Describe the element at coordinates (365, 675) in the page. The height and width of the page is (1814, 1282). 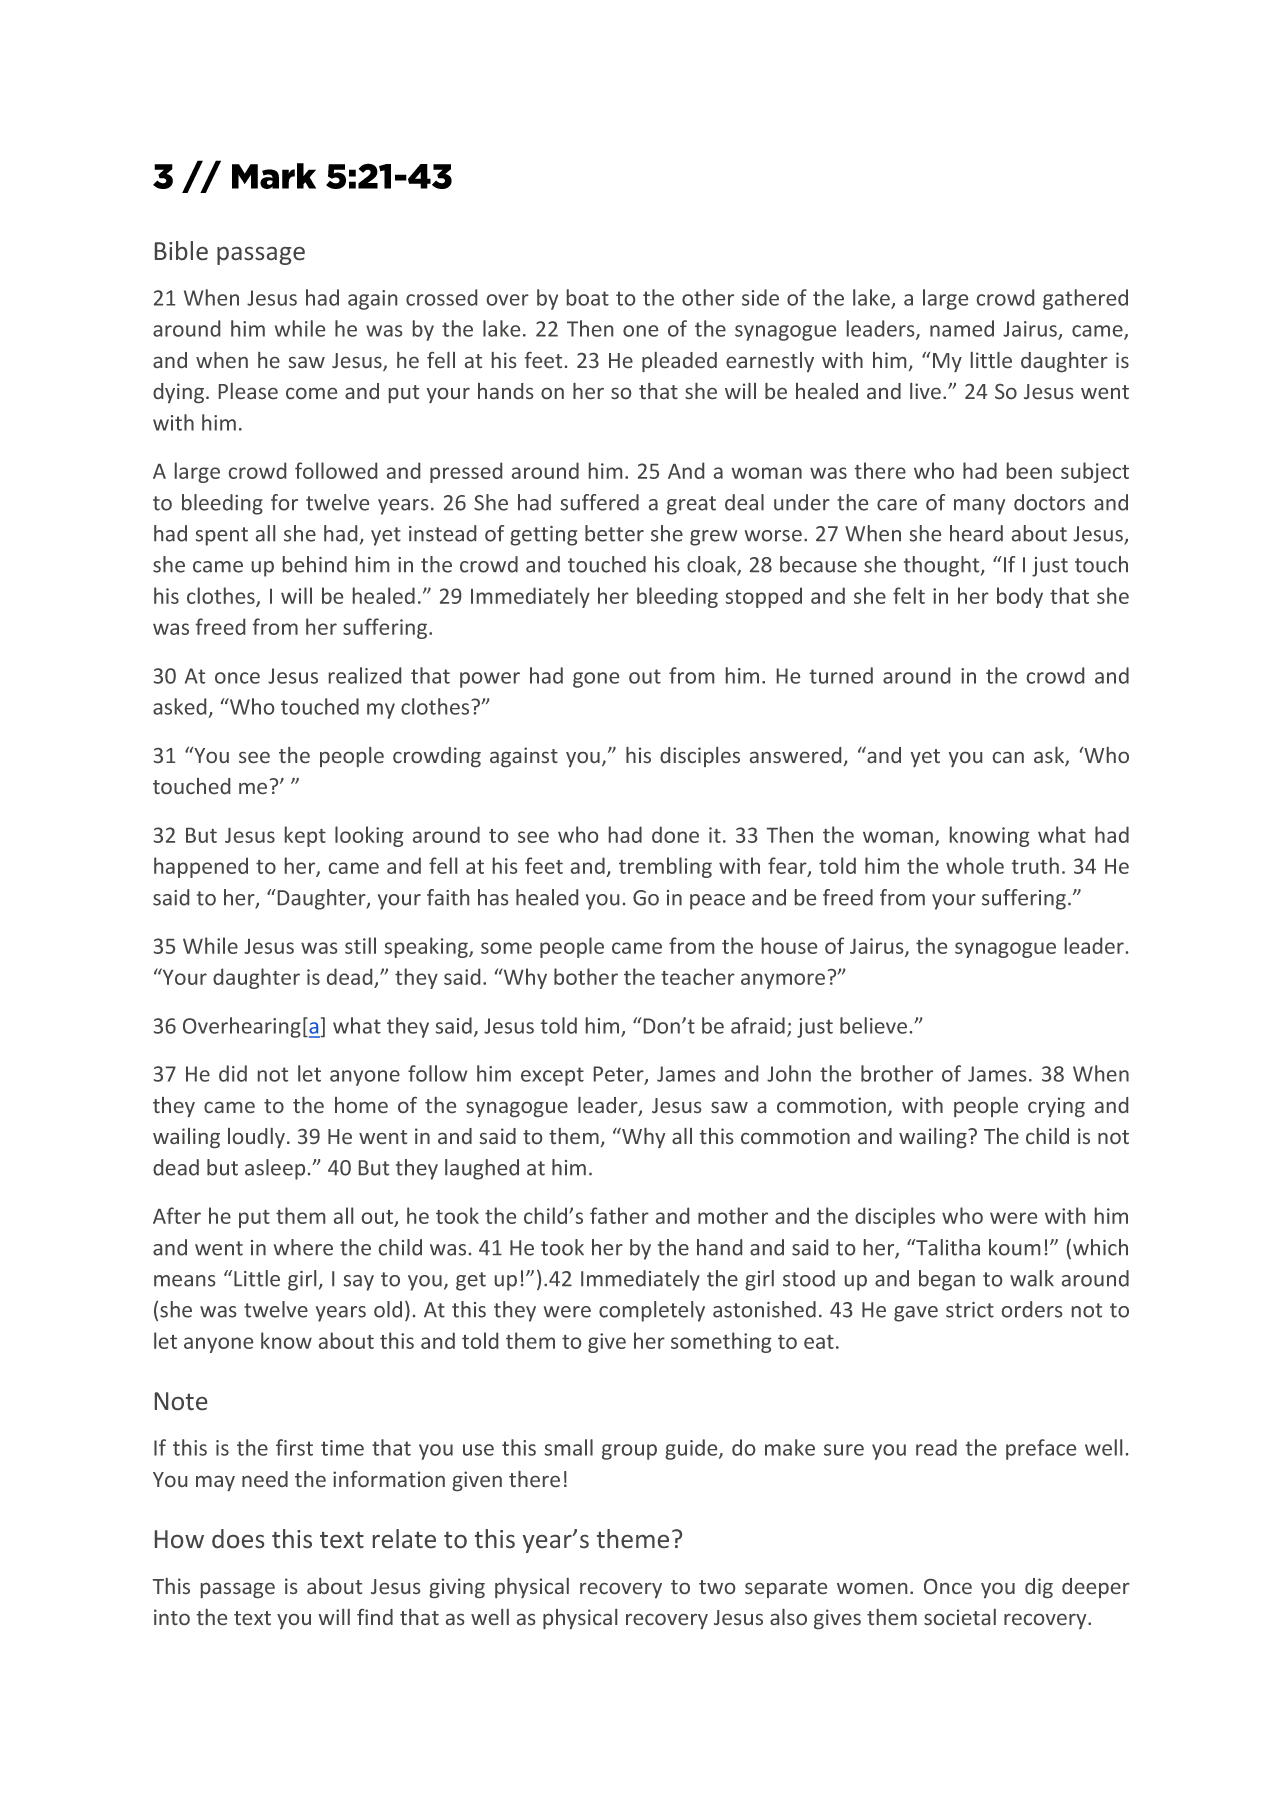
I see `realized` at that location.
